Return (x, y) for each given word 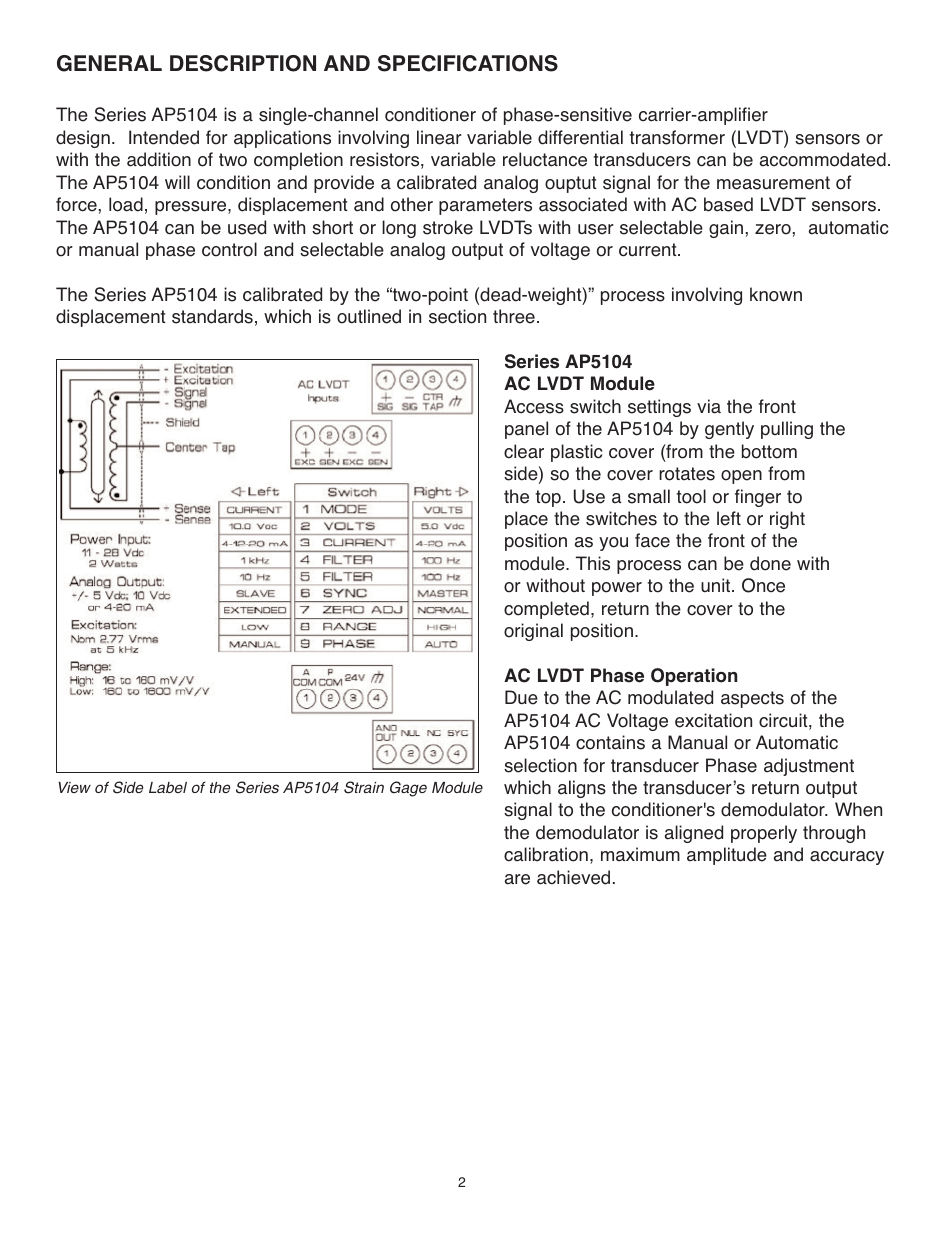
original (533, 632)
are (517, 879)
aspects (752, 699)
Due (521, 697)
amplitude (727, 856)
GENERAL (109, 63)
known (776, 294)
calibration (546, 854)
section (457, 316)
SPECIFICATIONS (468, 63)
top (548, 498)
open (741, 477)
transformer (677, 137)
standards (212, 316)
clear (524, 451)
